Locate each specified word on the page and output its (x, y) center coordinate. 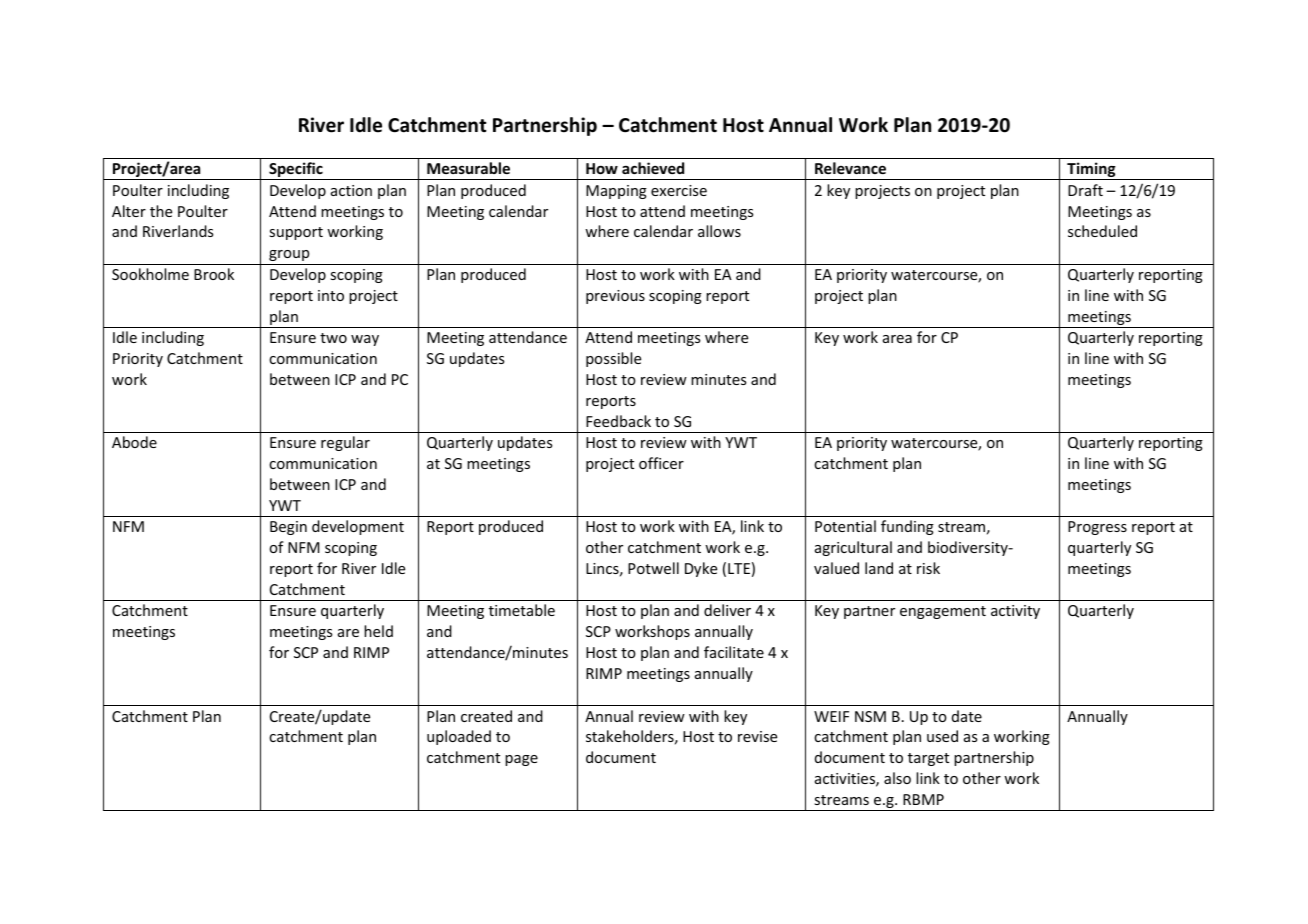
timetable (522, 610)
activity (1015, 612)
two (333, 338)
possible (613, 359)
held (378, 631)
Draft (1085, 190)
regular (345, 443)
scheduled (1102, 231)
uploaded (459, 737)
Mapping (616, 192)
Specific (296, 171)
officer (661, 463)
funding (907, 527)
